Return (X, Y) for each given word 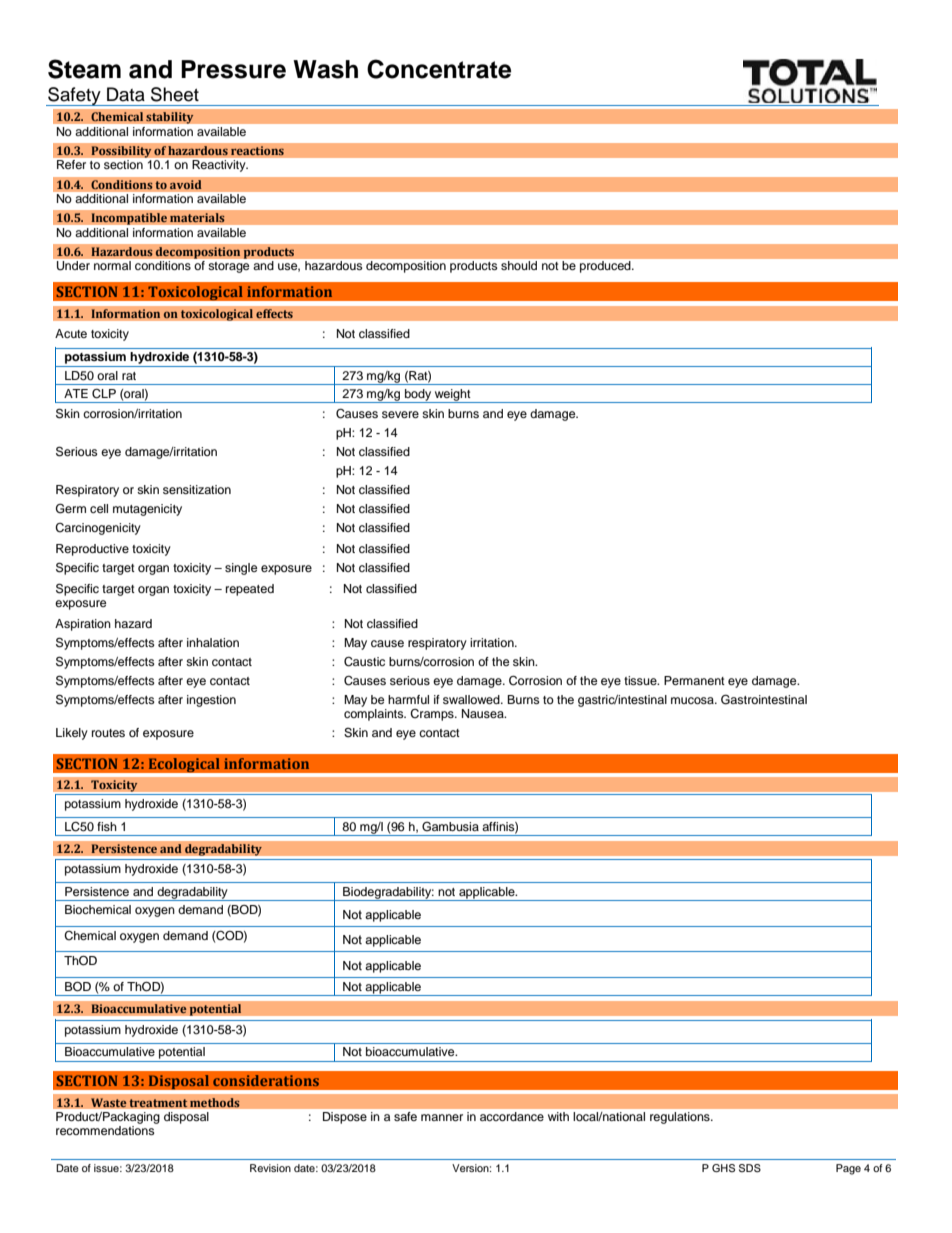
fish (107, 826)
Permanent (694, 680)
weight (453, 396)
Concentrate (439, 69)
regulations (681, 1118)
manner (442, 1117)
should (519, 265)
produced (606, 267)
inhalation (213, 642)
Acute (71, 333)
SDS (750, 1168)
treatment (158, 1103)
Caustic (364, 662)
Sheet (175, 94)
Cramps (433, 715)
